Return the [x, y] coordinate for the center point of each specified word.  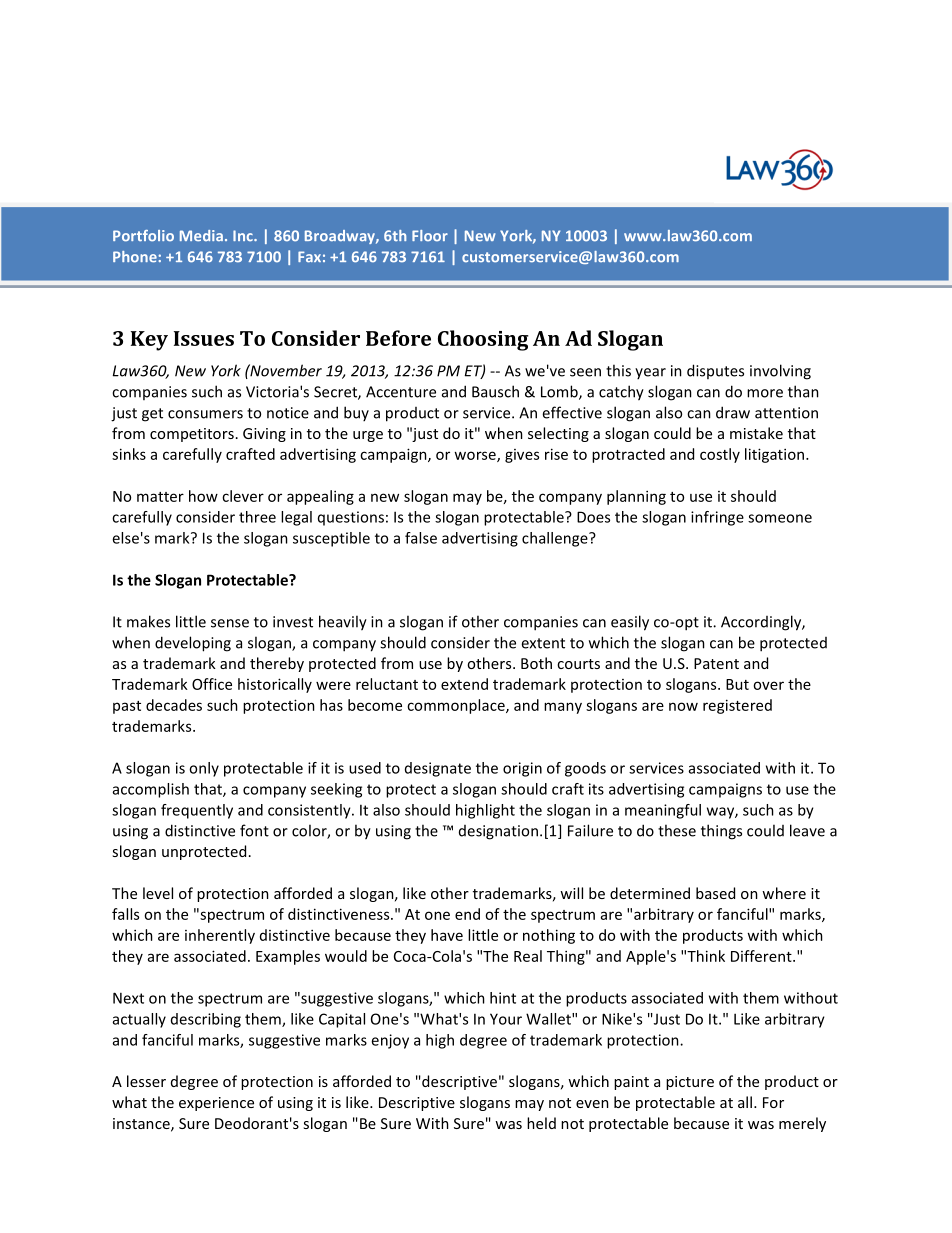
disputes [715, 371]
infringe [717, 518]
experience [216, 1104]
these [677, 830]
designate [438, 769]
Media [201, 236]
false [421, 538]
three [257, 517]
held [541, 1123]
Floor [430, 236]
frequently [197, 811]
